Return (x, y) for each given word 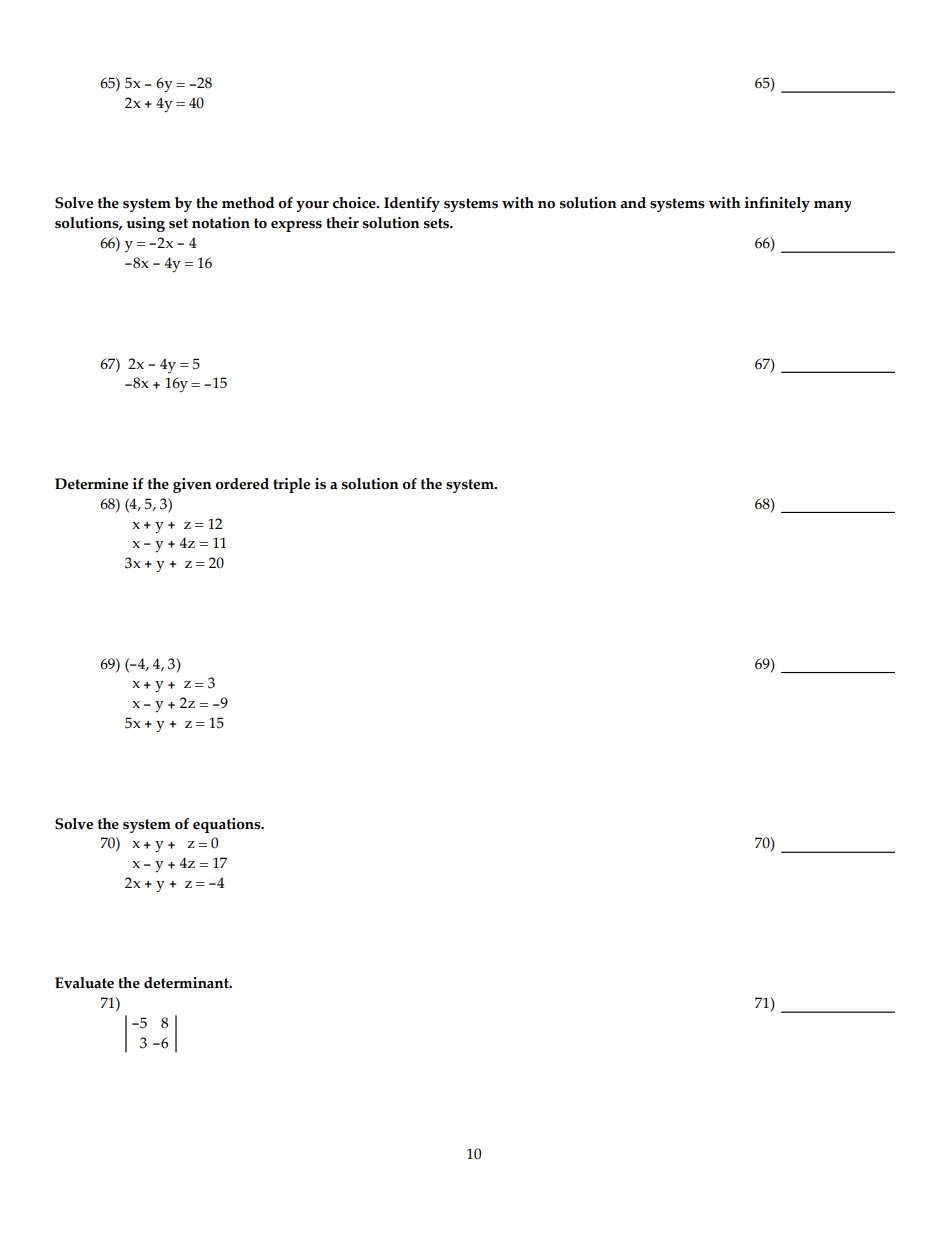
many (832, 206)
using (146, 224)
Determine (91, 484)
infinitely (777, 204)
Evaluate (84, 983)
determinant (187, 983)
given (192, 485)
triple (291, 485)
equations (228, 825)
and (633, 203)
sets (438, 223)
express (296, 226)
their (342, 223)
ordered (242, 484)
